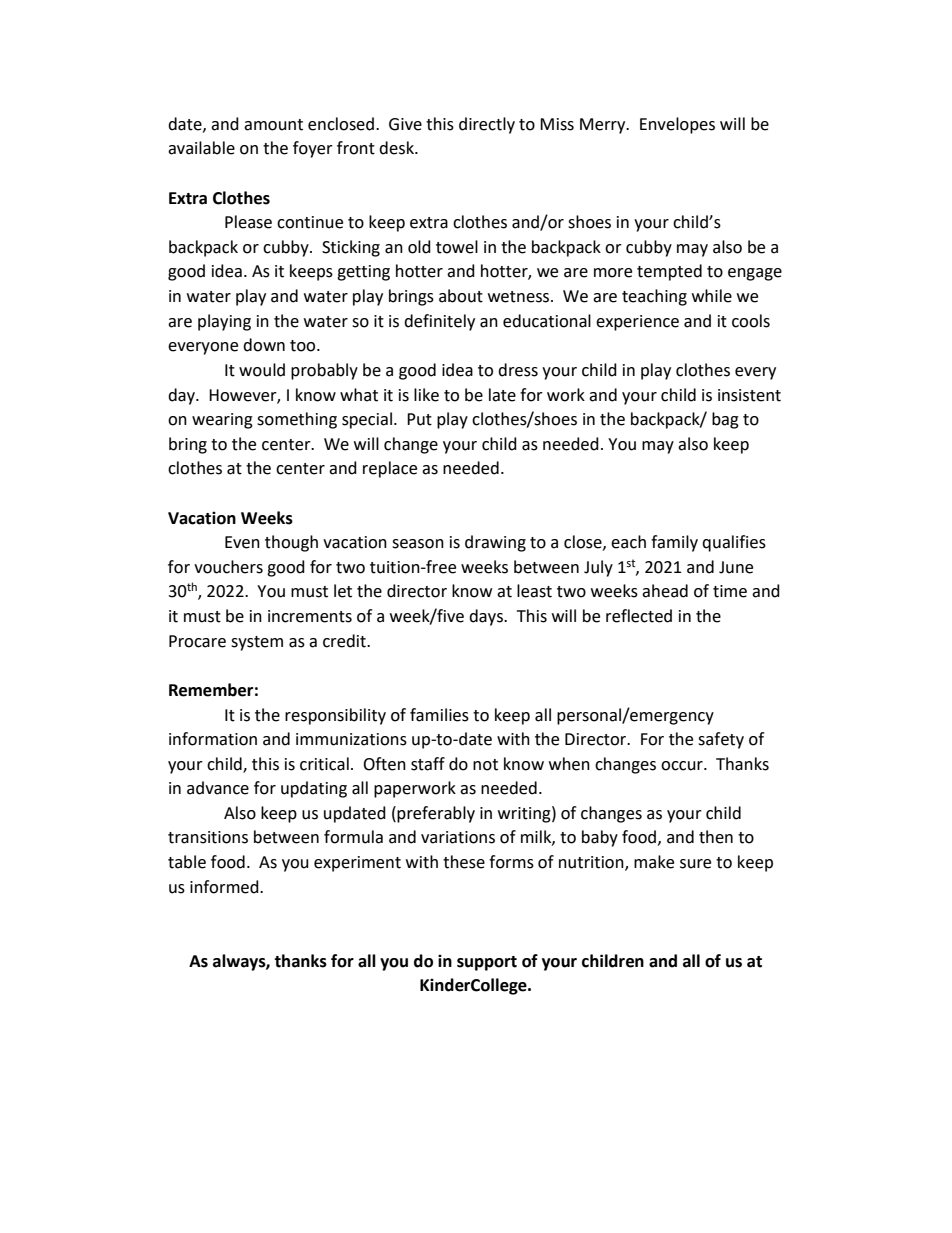  I want to click on family, so click(674, 543).
